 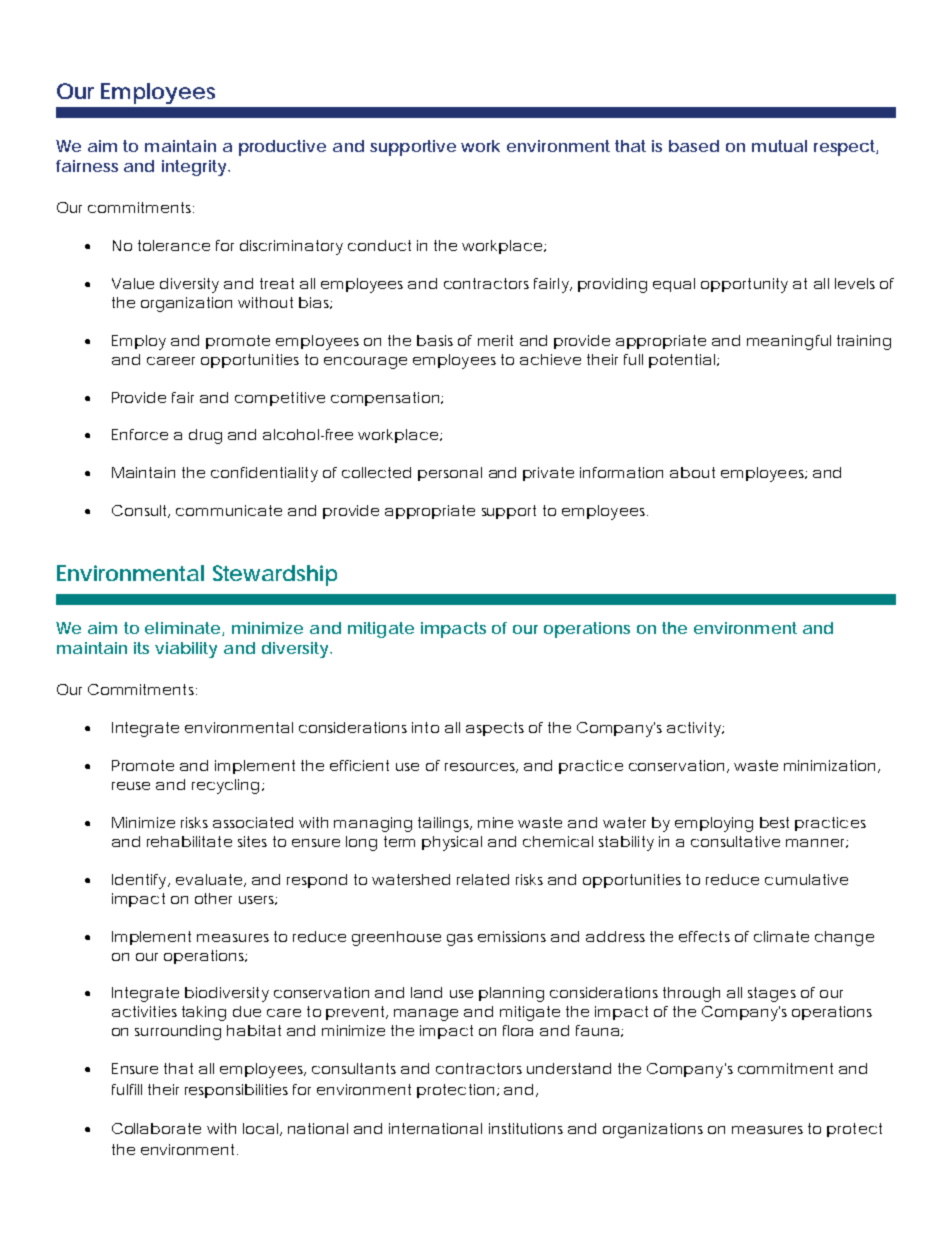 I want to click on evaluate, so click(x=209, y=879).
